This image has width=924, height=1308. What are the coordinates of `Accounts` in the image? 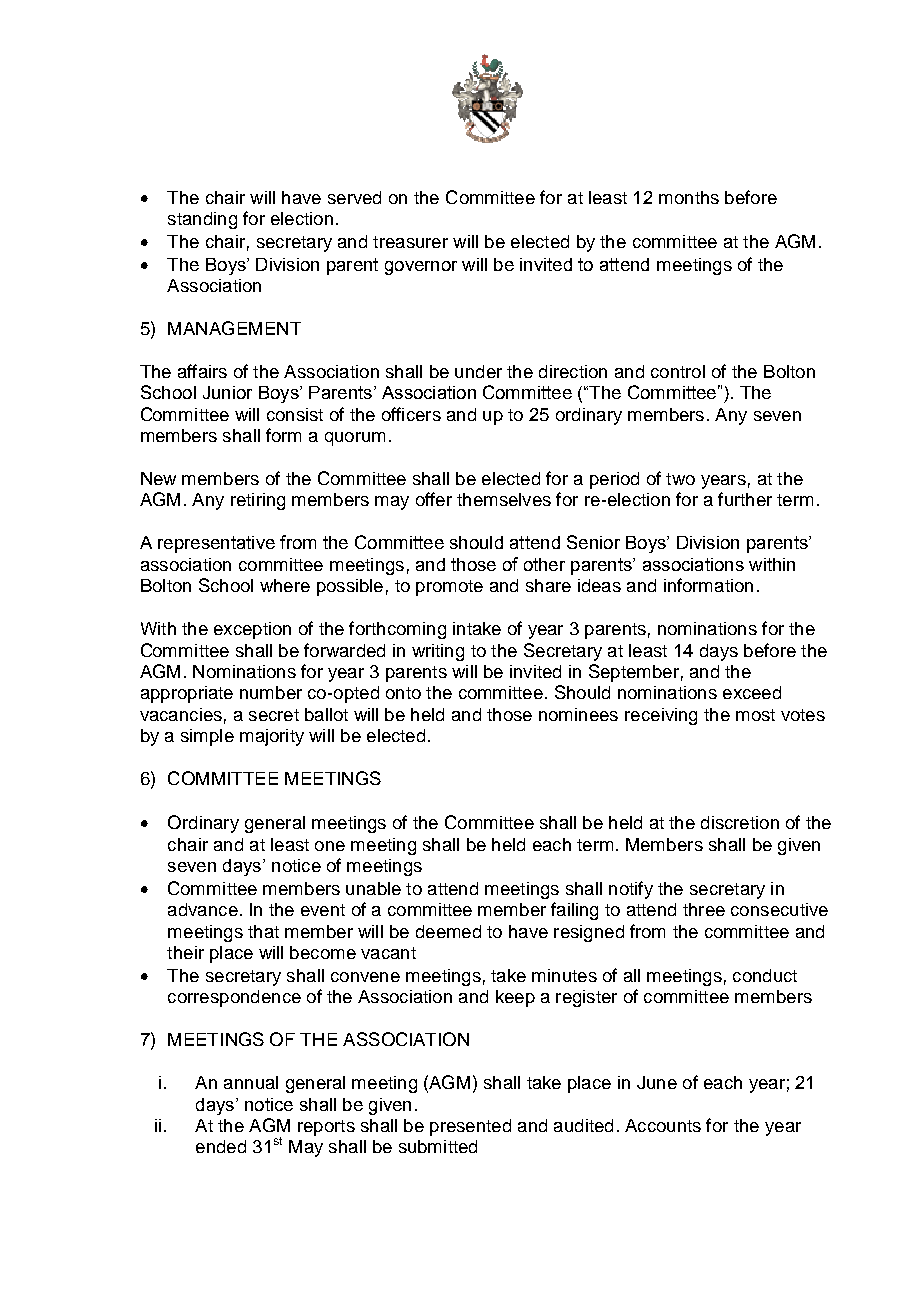 It's located at (663, 1125).
